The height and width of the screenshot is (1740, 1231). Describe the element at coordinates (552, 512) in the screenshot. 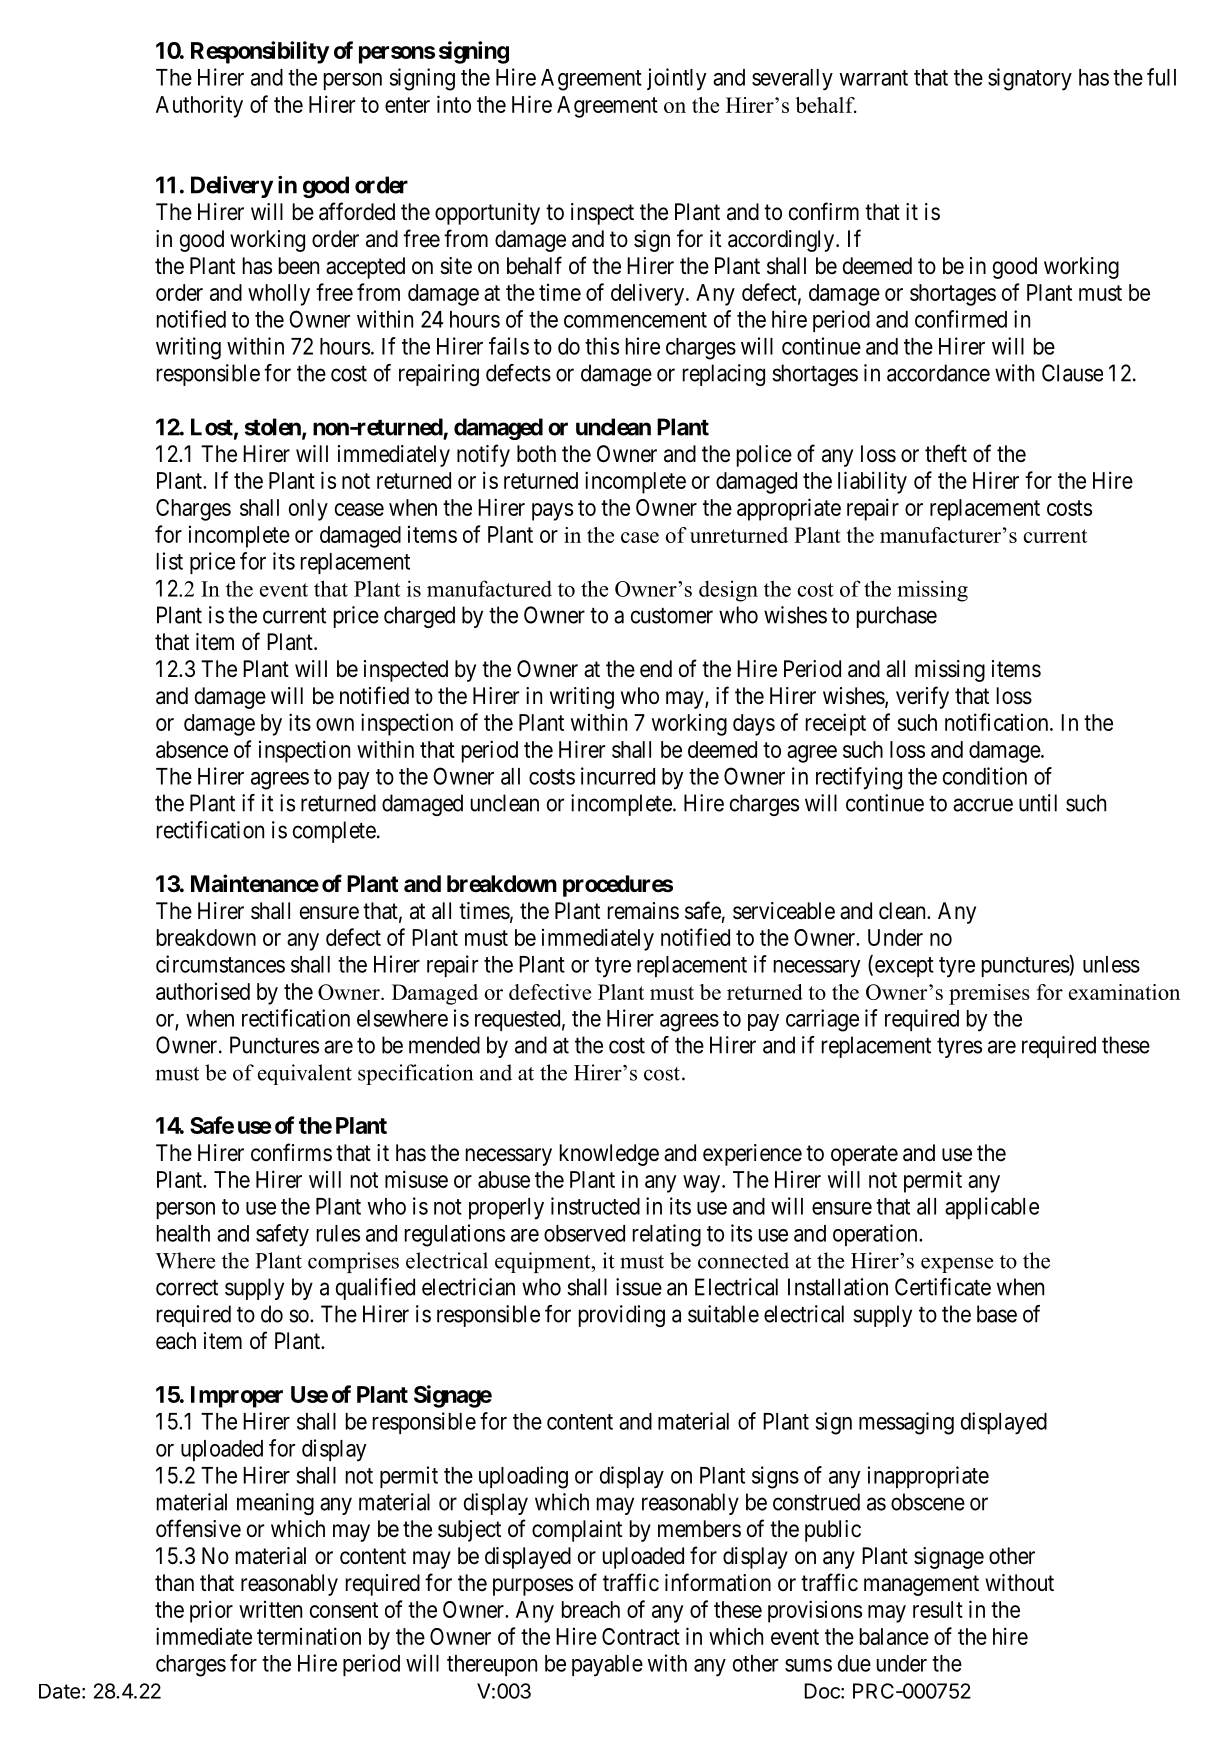

I see `pays` at that location.
